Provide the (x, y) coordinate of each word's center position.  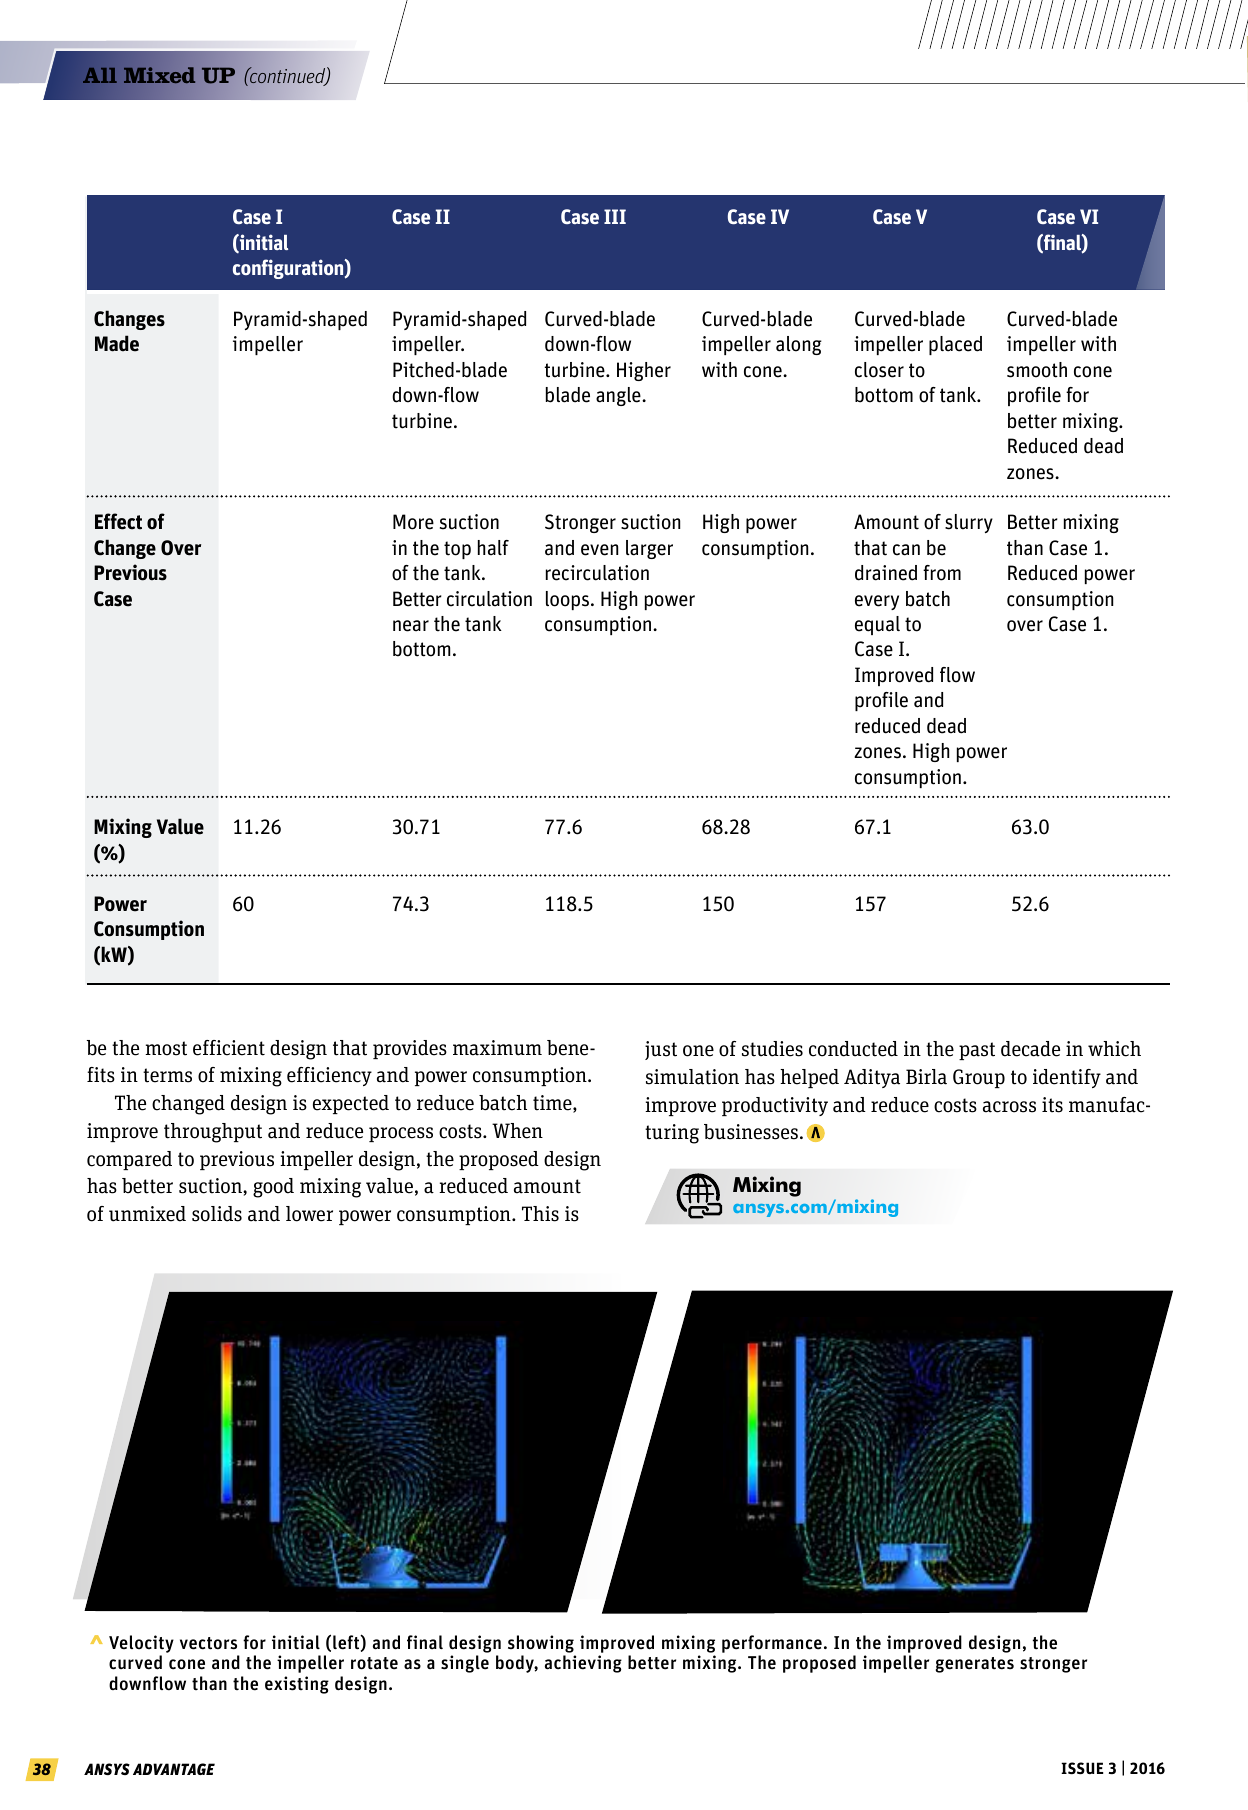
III (615, 216)
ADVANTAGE (174, 1769)
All (100, 75)
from (942, 573)
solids (217, 1214)
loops (567, 600)
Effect (118, 521)
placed (955, 345)
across (1009, 1107)
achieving (583, 1664)
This (540, 1214)
